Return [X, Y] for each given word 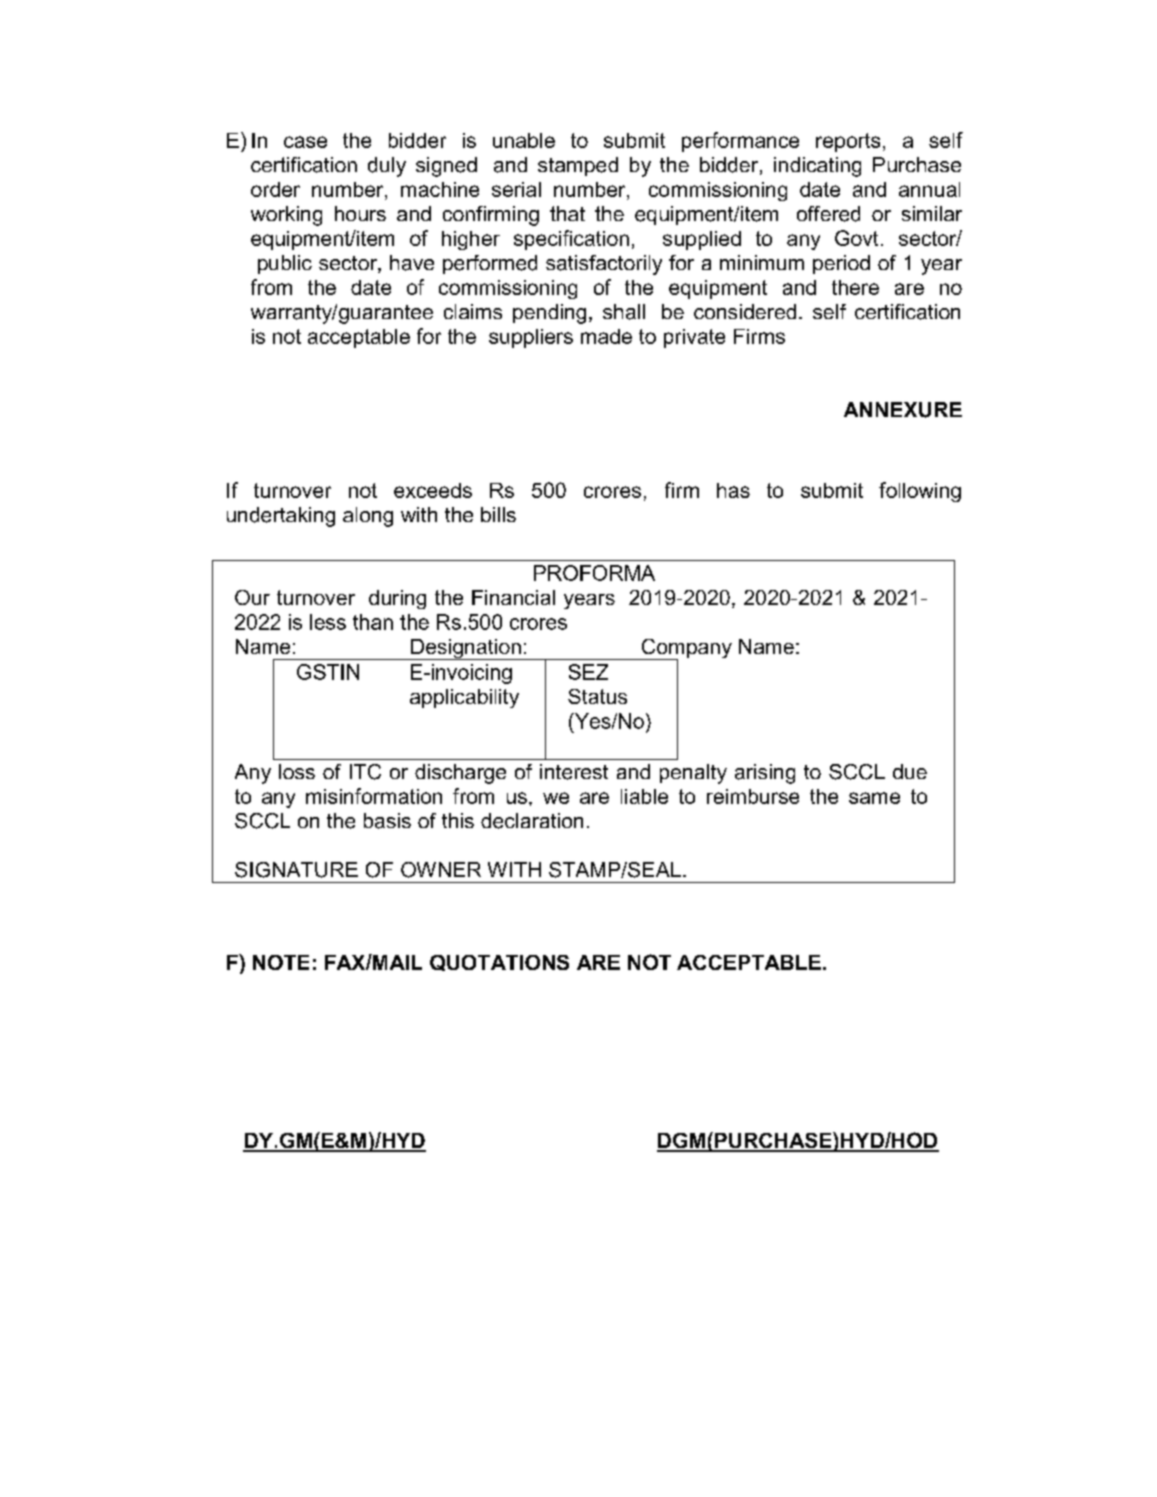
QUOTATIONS [499, 963]
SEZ [588, 672]
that [567, 213]
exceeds [433, 490]
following [920, 492]
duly [387, 167]
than [373, 622]
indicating [817, 167]
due [910, 771]
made [606, 336]
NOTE [281, 962]
